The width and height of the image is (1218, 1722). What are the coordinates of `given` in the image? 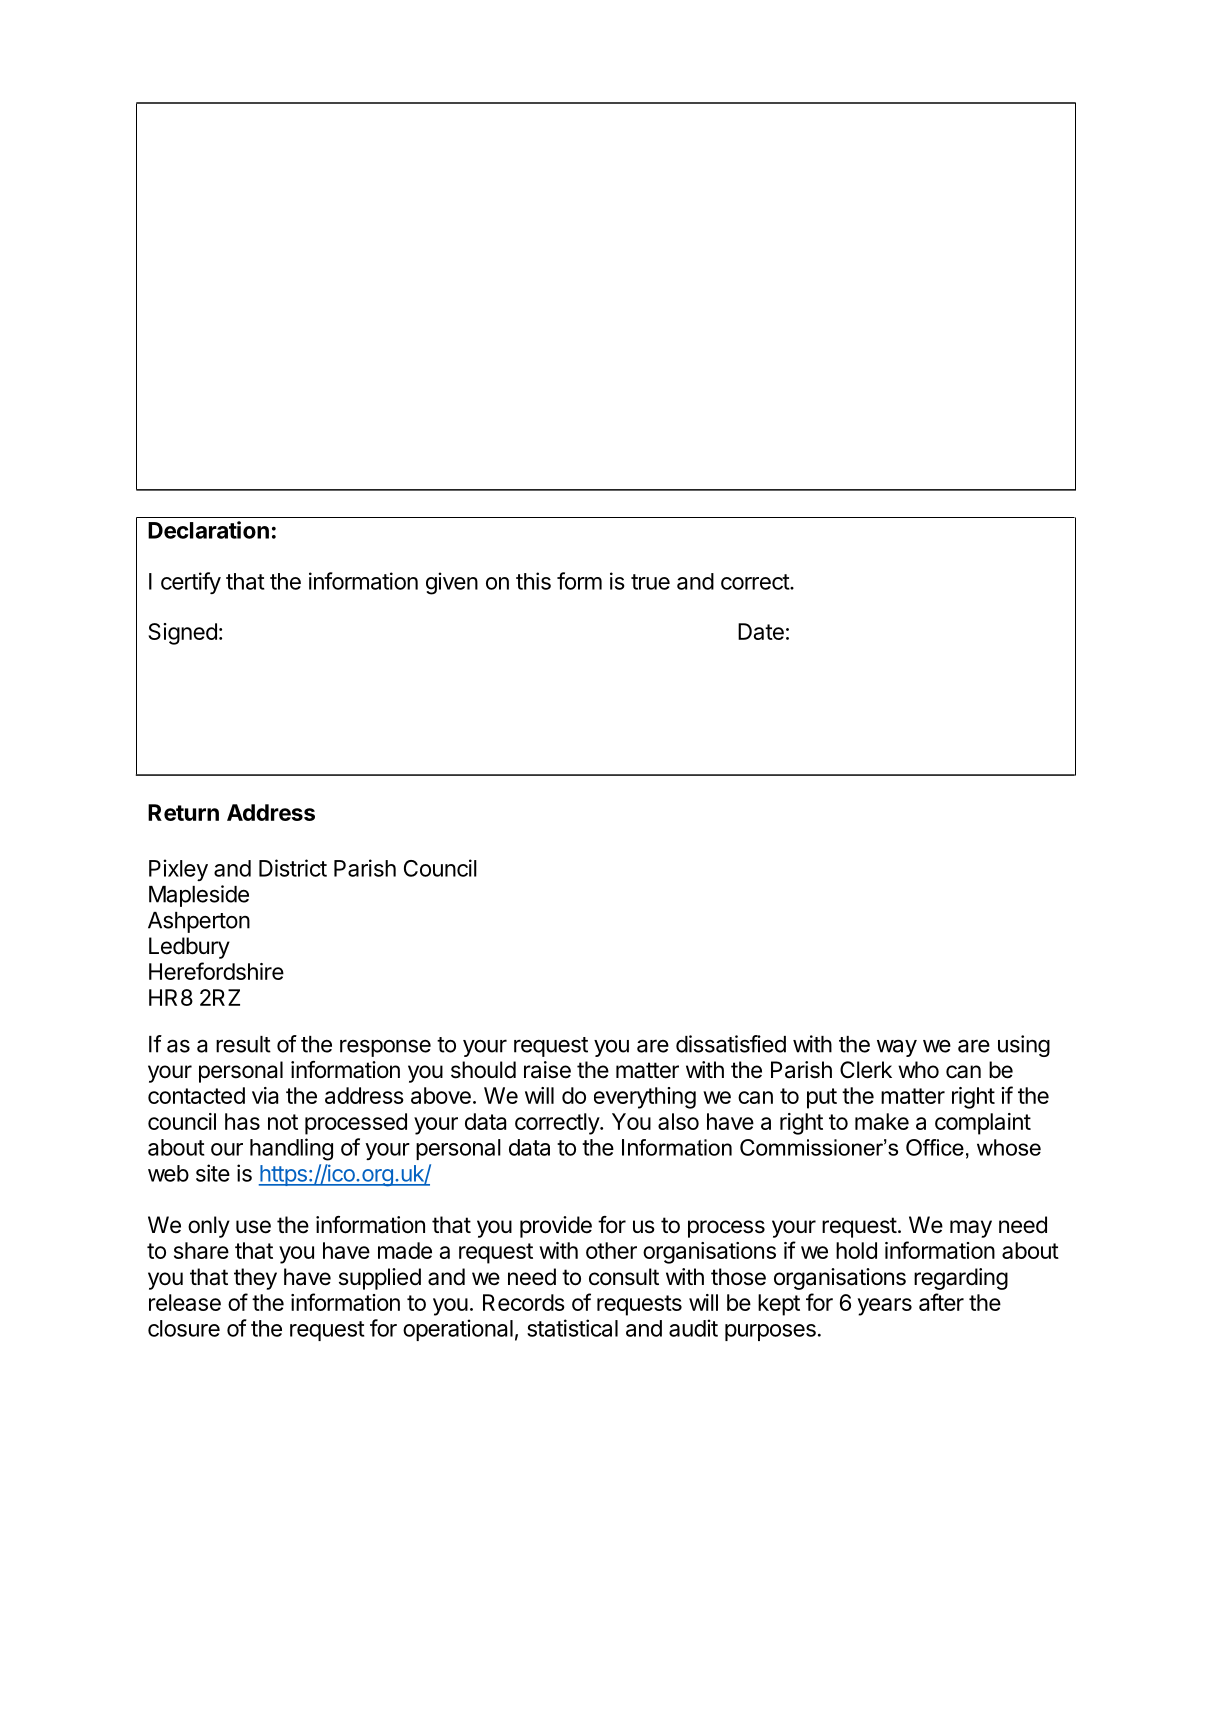 It's located at (452, 583).
